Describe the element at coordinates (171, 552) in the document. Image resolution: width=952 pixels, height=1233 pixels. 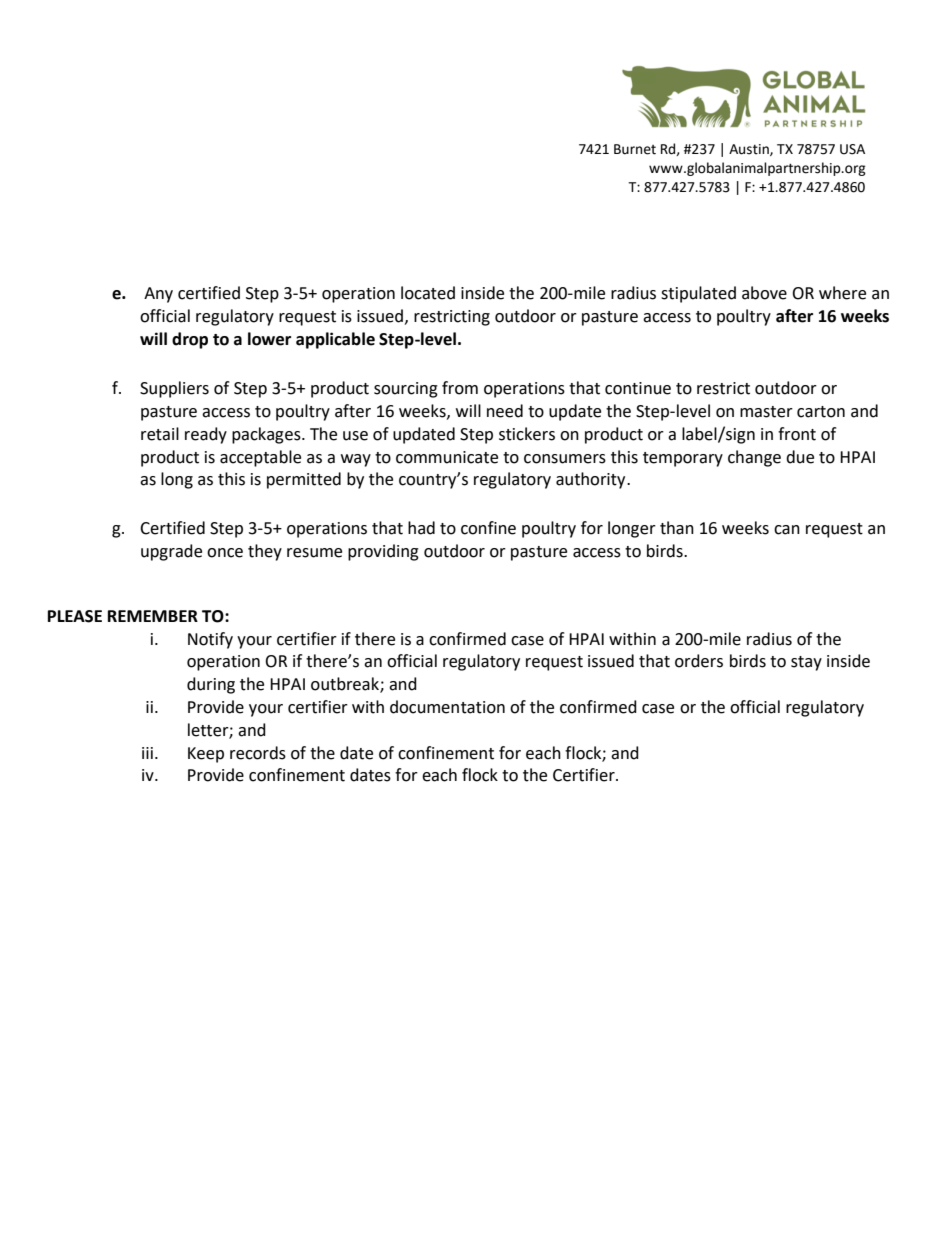
I see `upgrade` at that location.
